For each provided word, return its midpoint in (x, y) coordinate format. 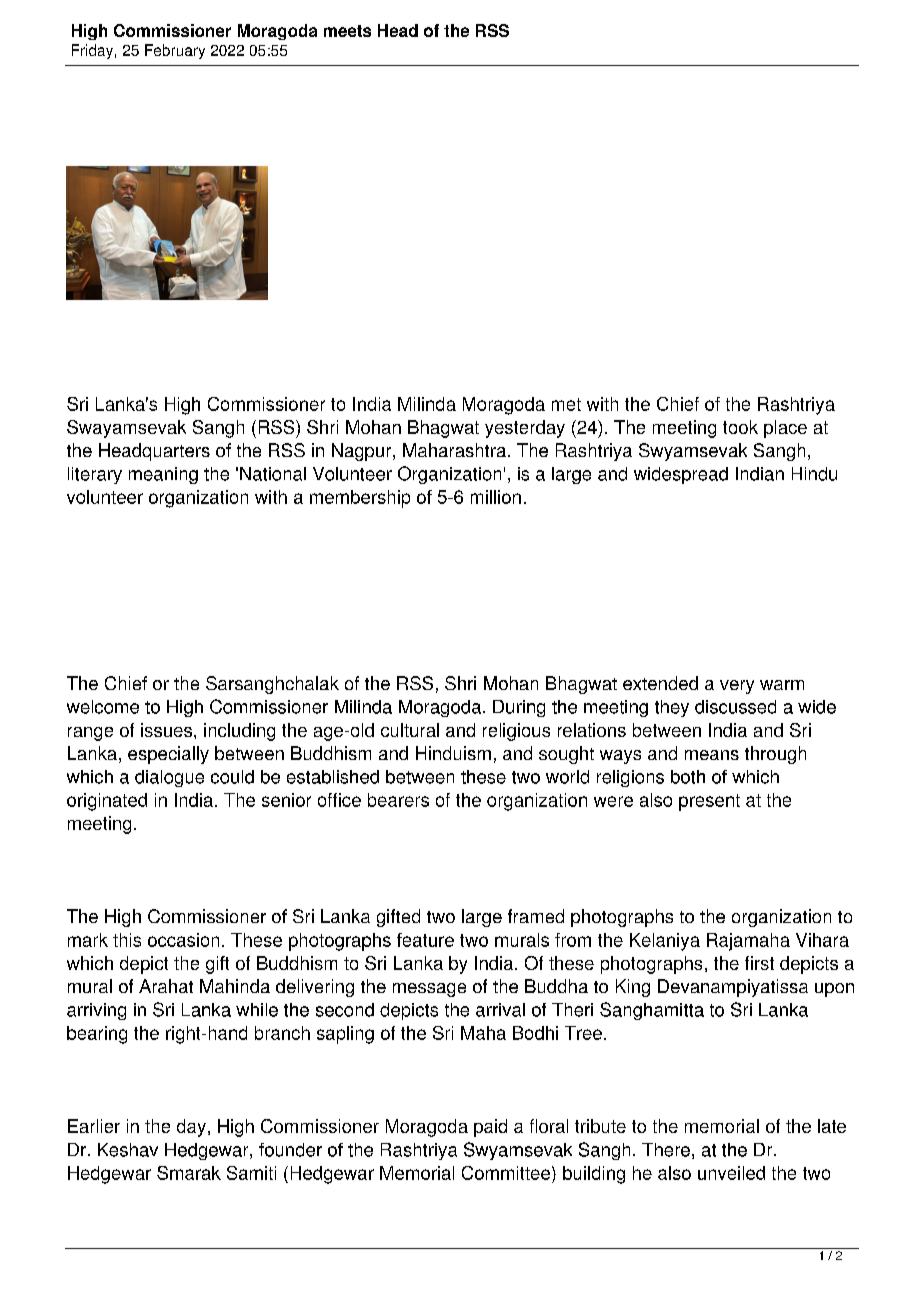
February (175, 51)
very (737, 687)
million (496, 497)
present (709, 802)
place (785, 429)
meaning (163, 475)
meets (347, 31)
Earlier (94, 1126)
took (740, 427)
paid (490, 1128)
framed (536, 916)
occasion (183, 940)
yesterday (525, 429)
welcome (103, 707)
